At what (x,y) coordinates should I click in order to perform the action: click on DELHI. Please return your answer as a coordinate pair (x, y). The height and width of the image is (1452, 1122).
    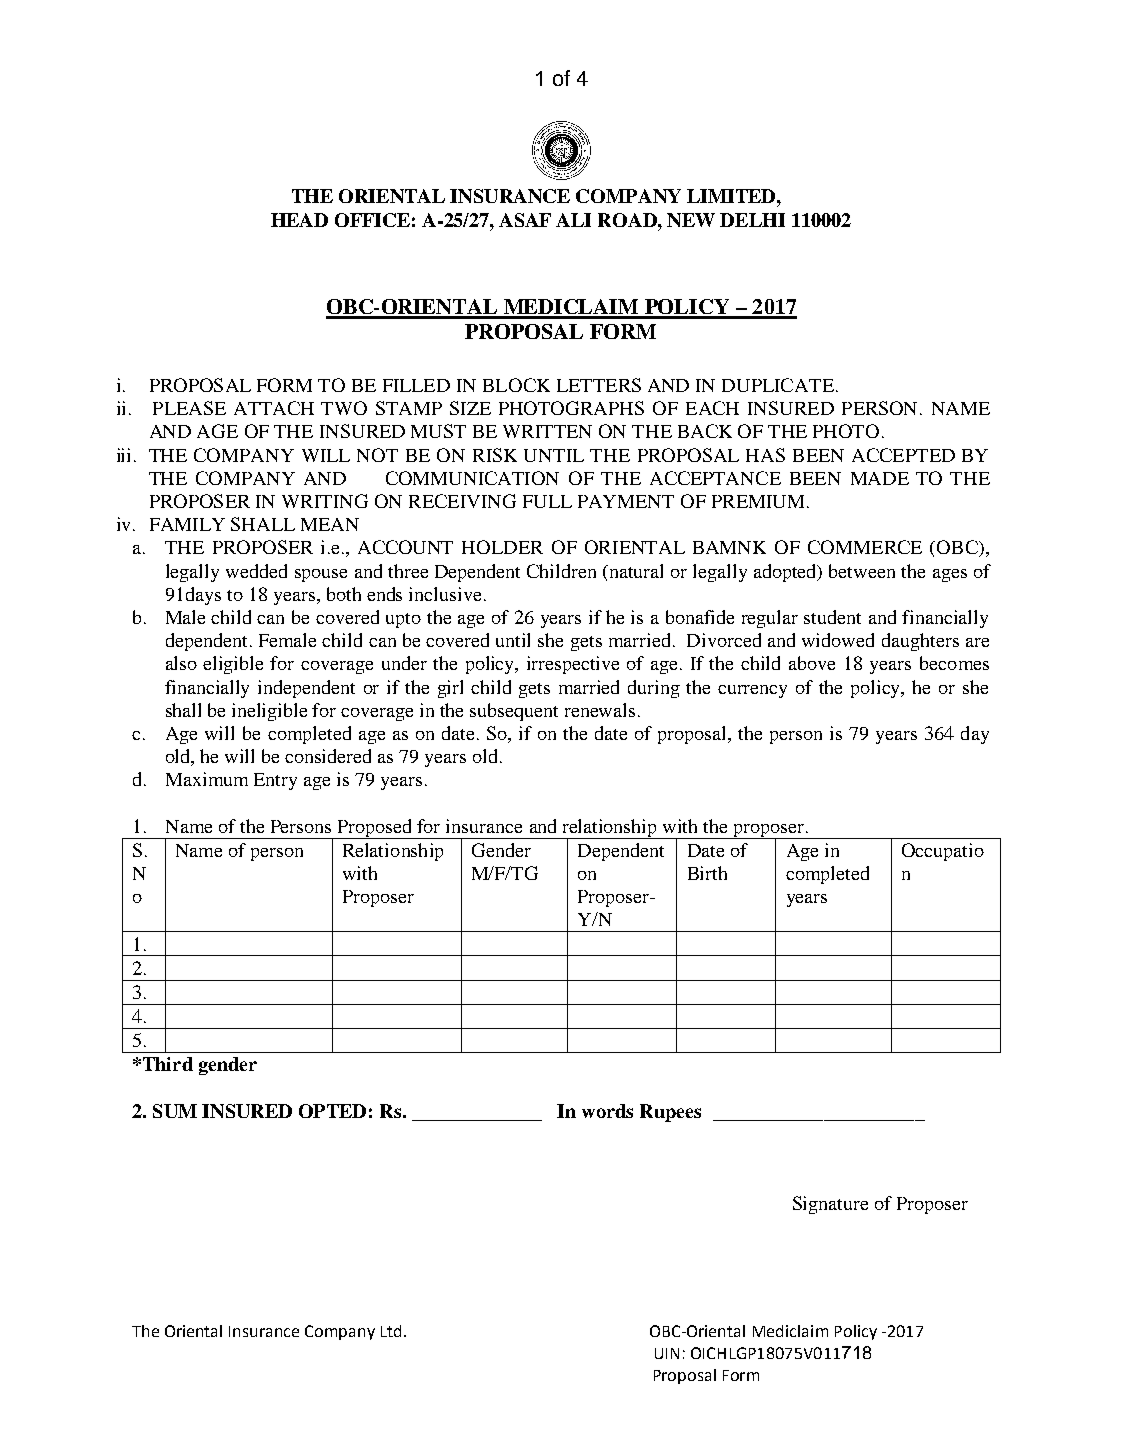
    Looking at the image, I should click on (752, 220).
